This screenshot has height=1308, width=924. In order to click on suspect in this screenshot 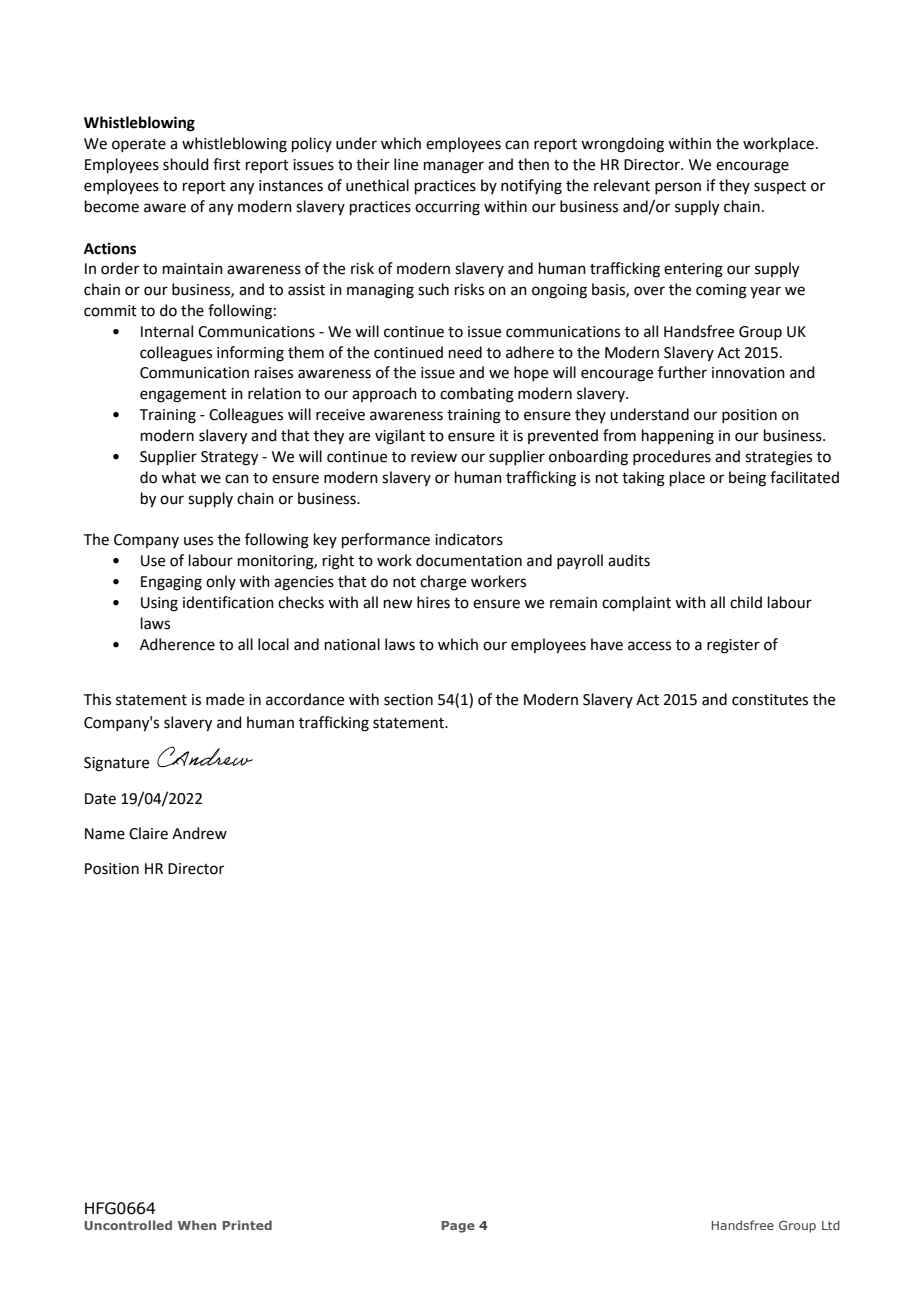, I will do `click(780, 187)`.
